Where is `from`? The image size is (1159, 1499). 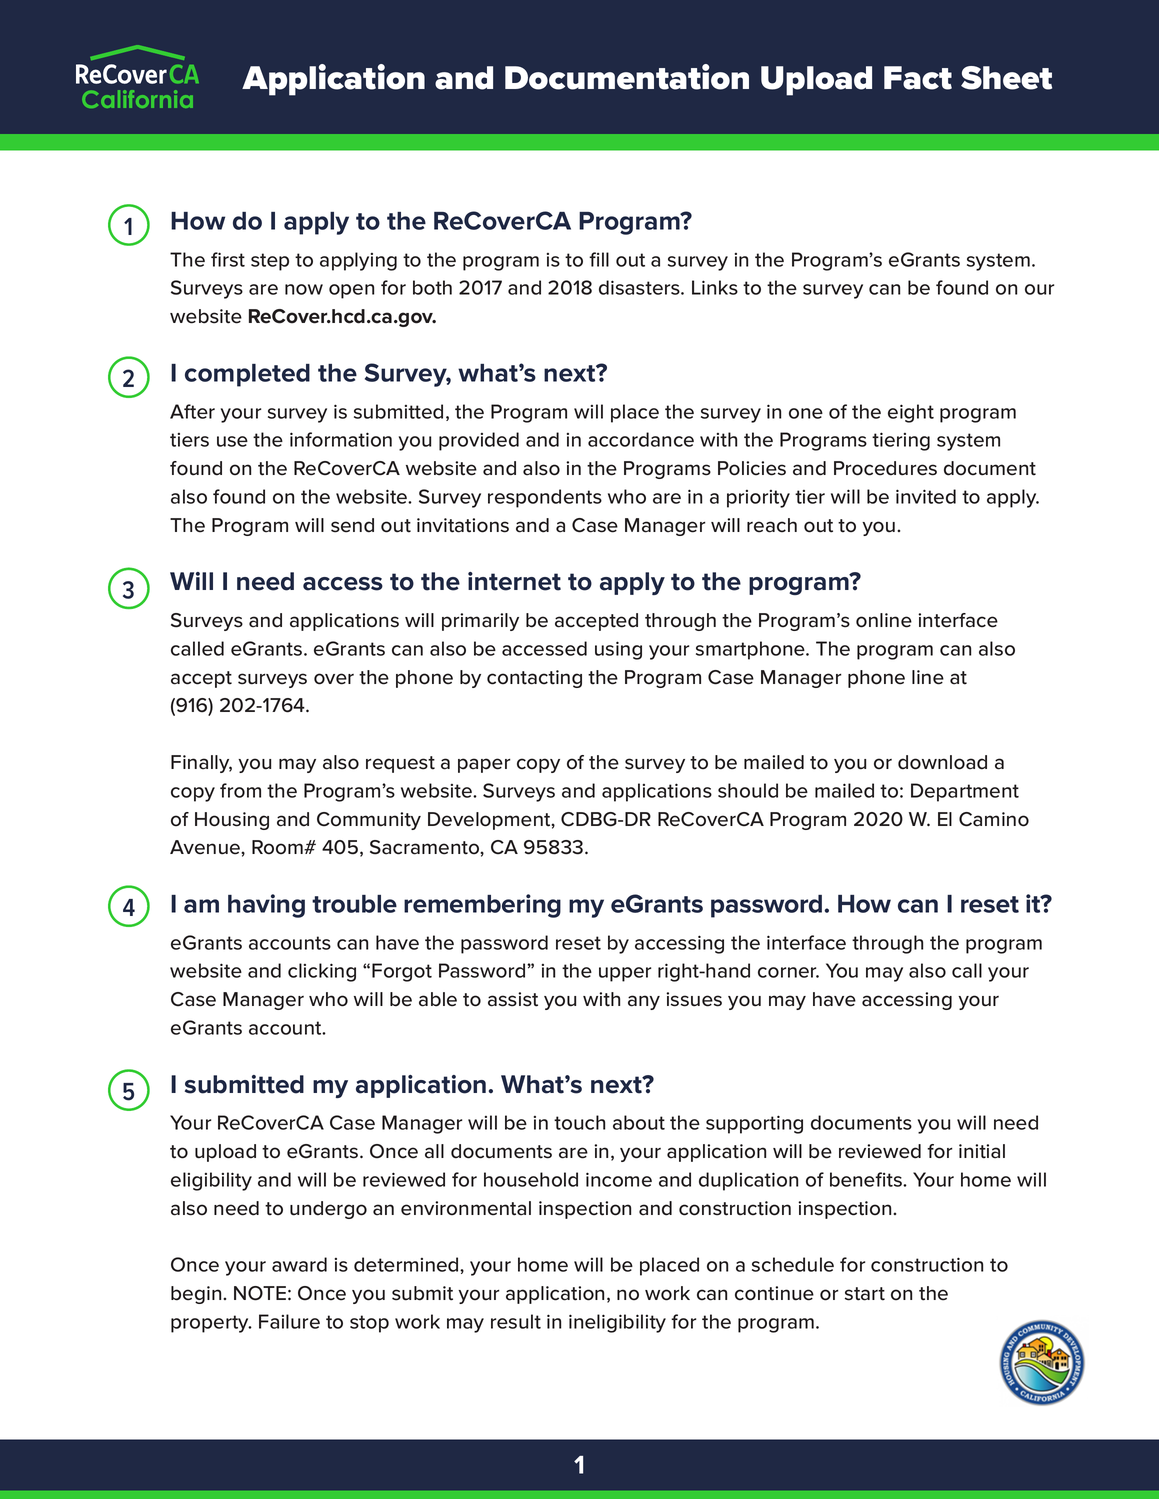 from is located at coordinates (240, 790).
